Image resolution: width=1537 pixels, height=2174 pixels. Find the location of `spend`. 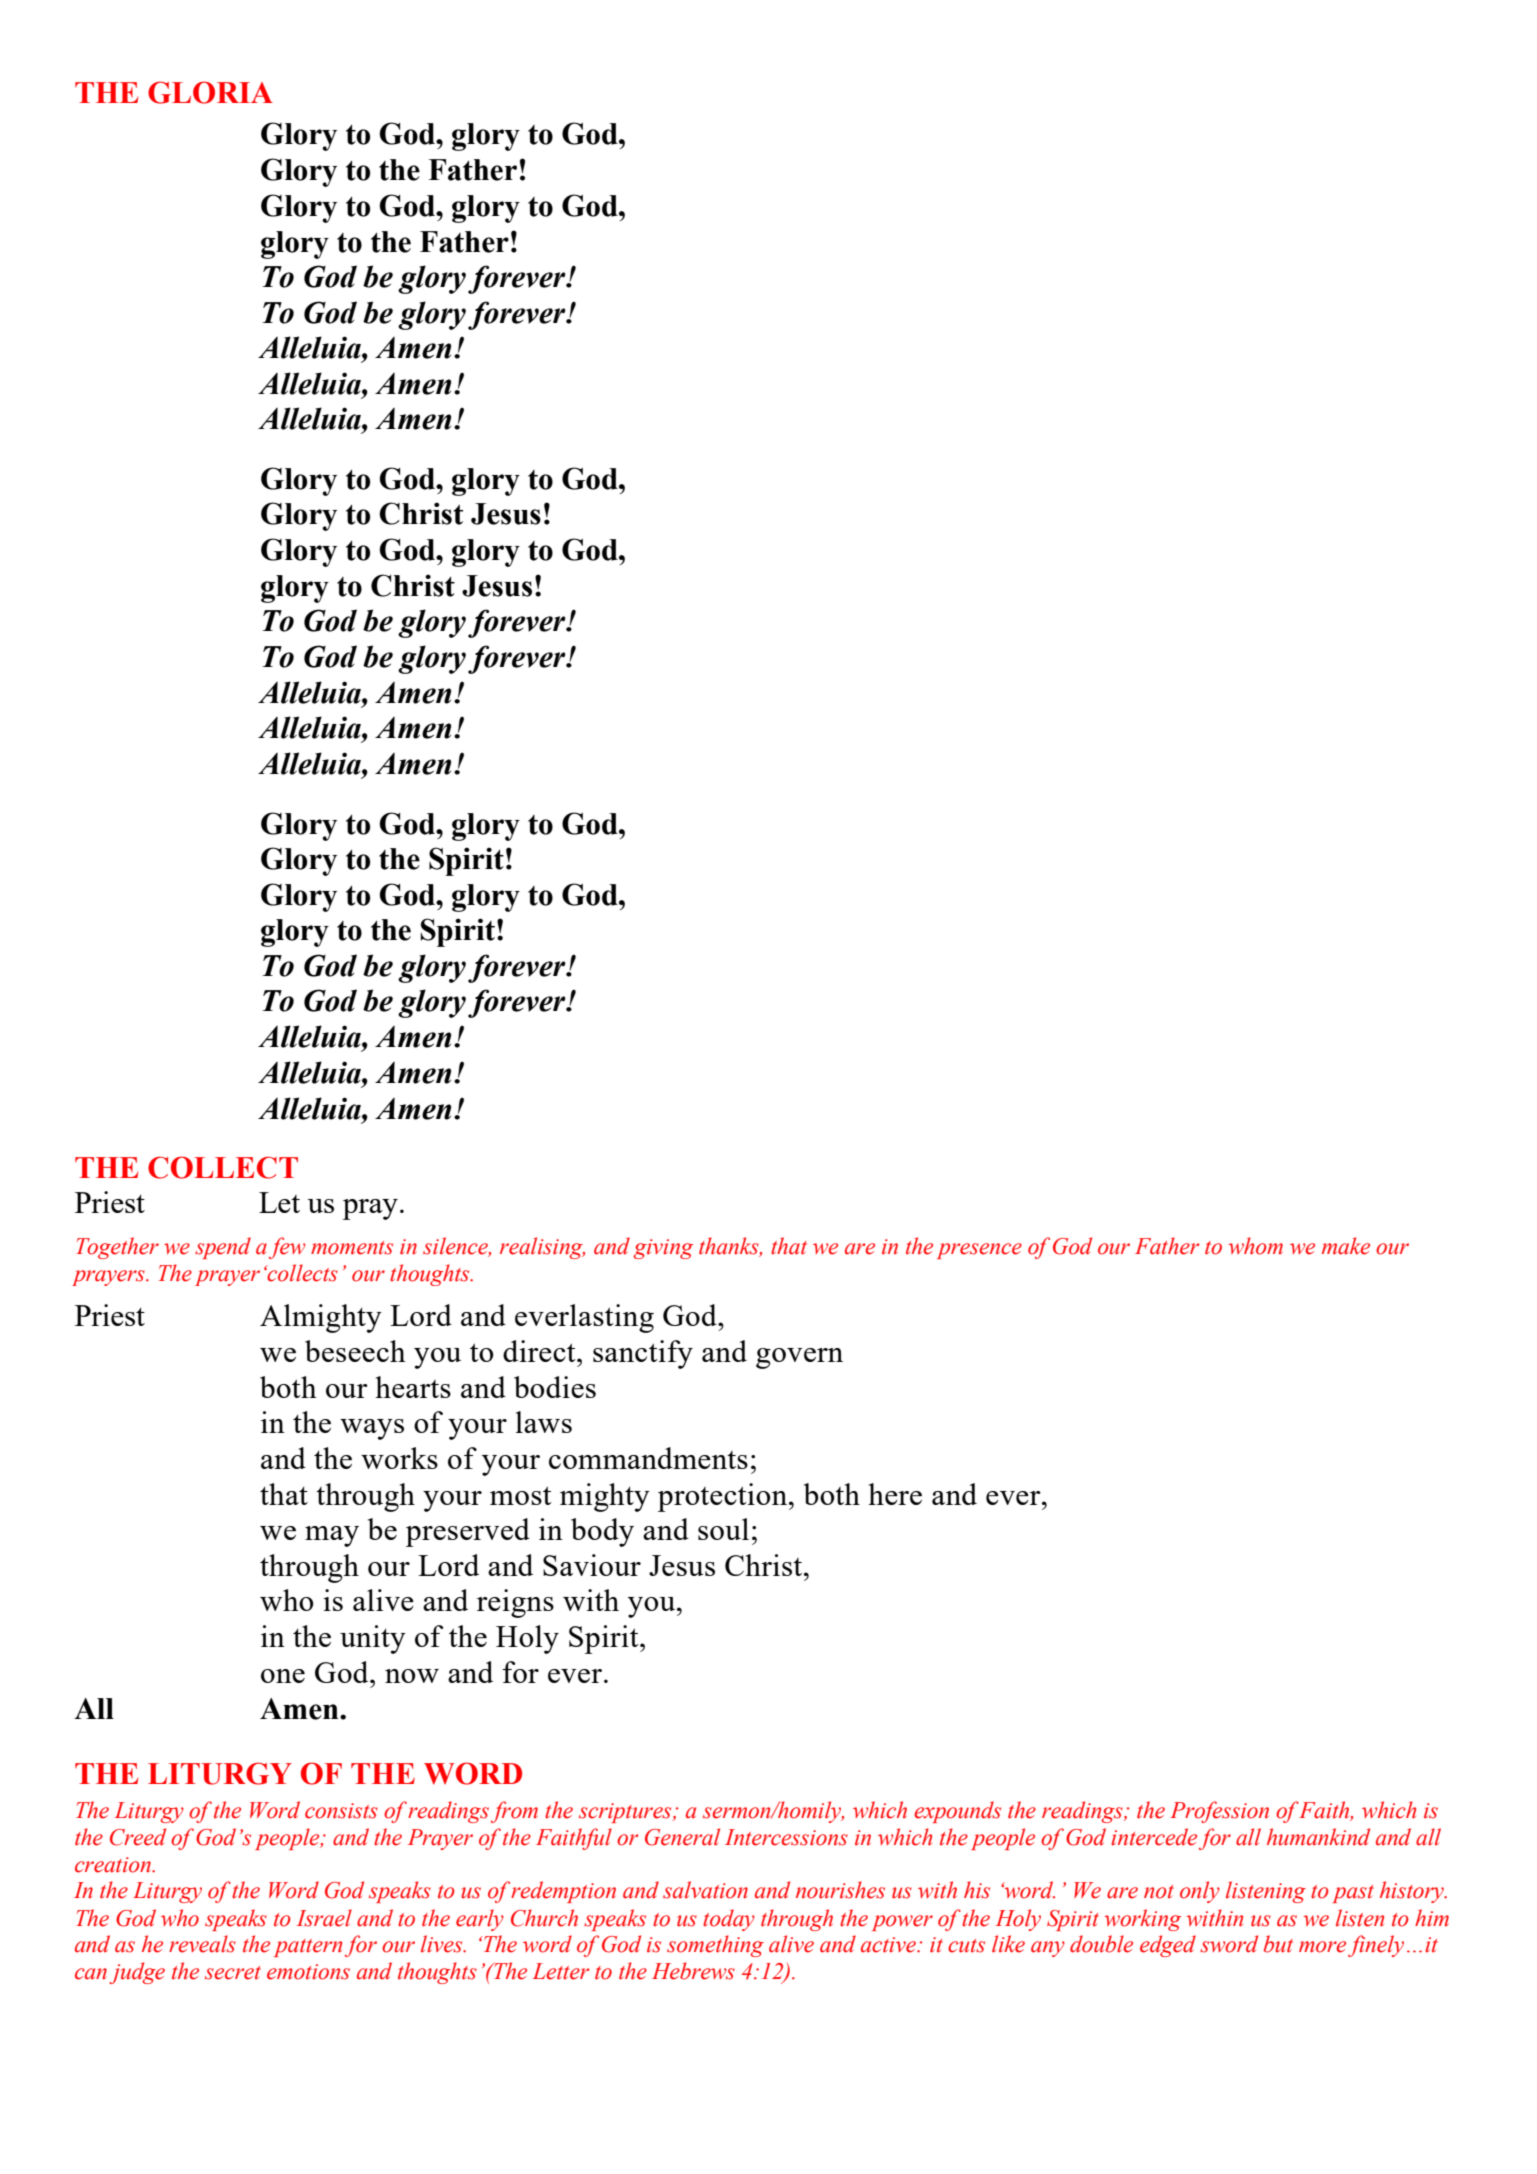

spend is located at coordinates (223, 1248).
